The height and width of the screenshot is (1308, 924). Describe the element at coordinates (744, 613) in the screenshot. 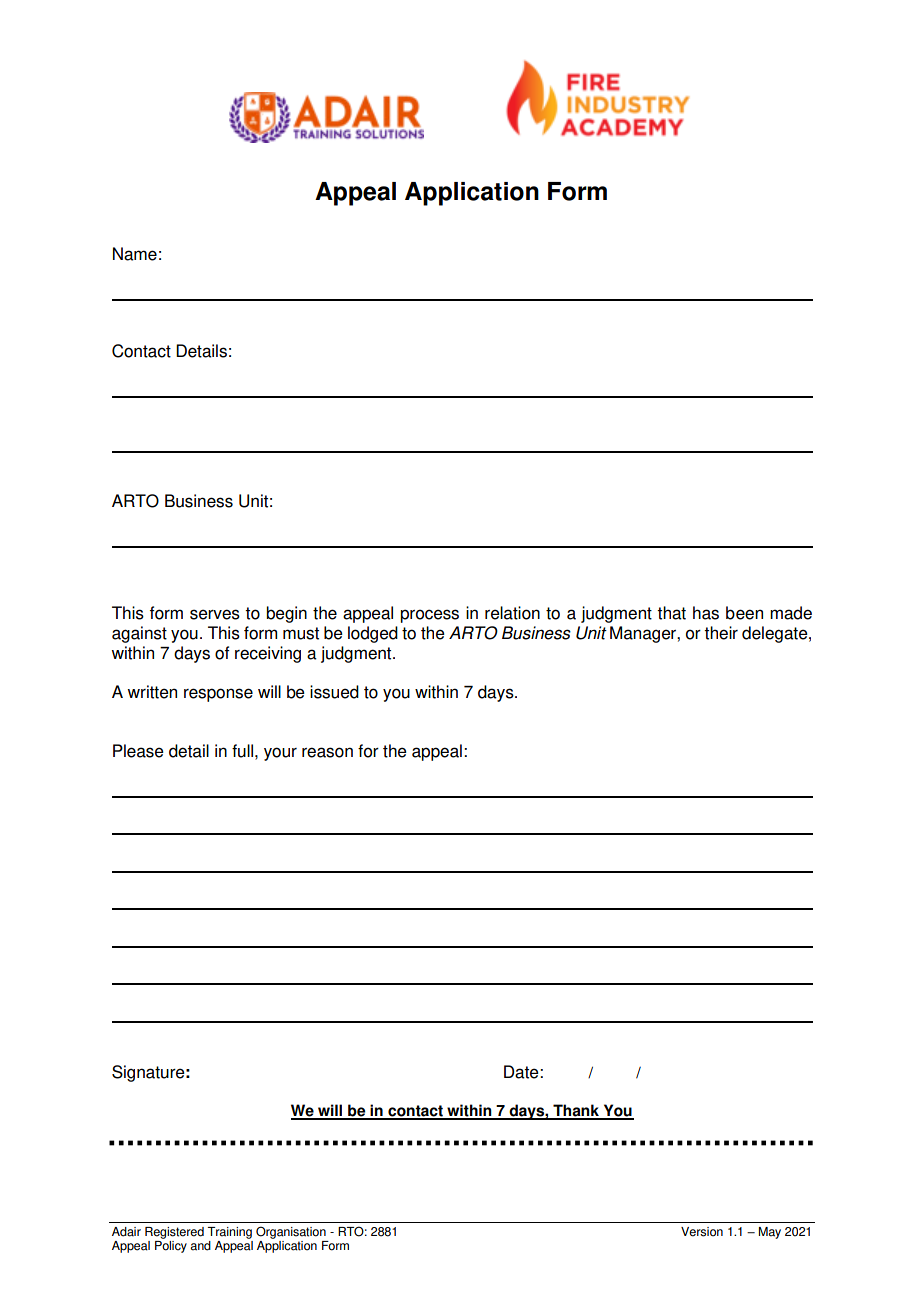

I see `been` at that location.
